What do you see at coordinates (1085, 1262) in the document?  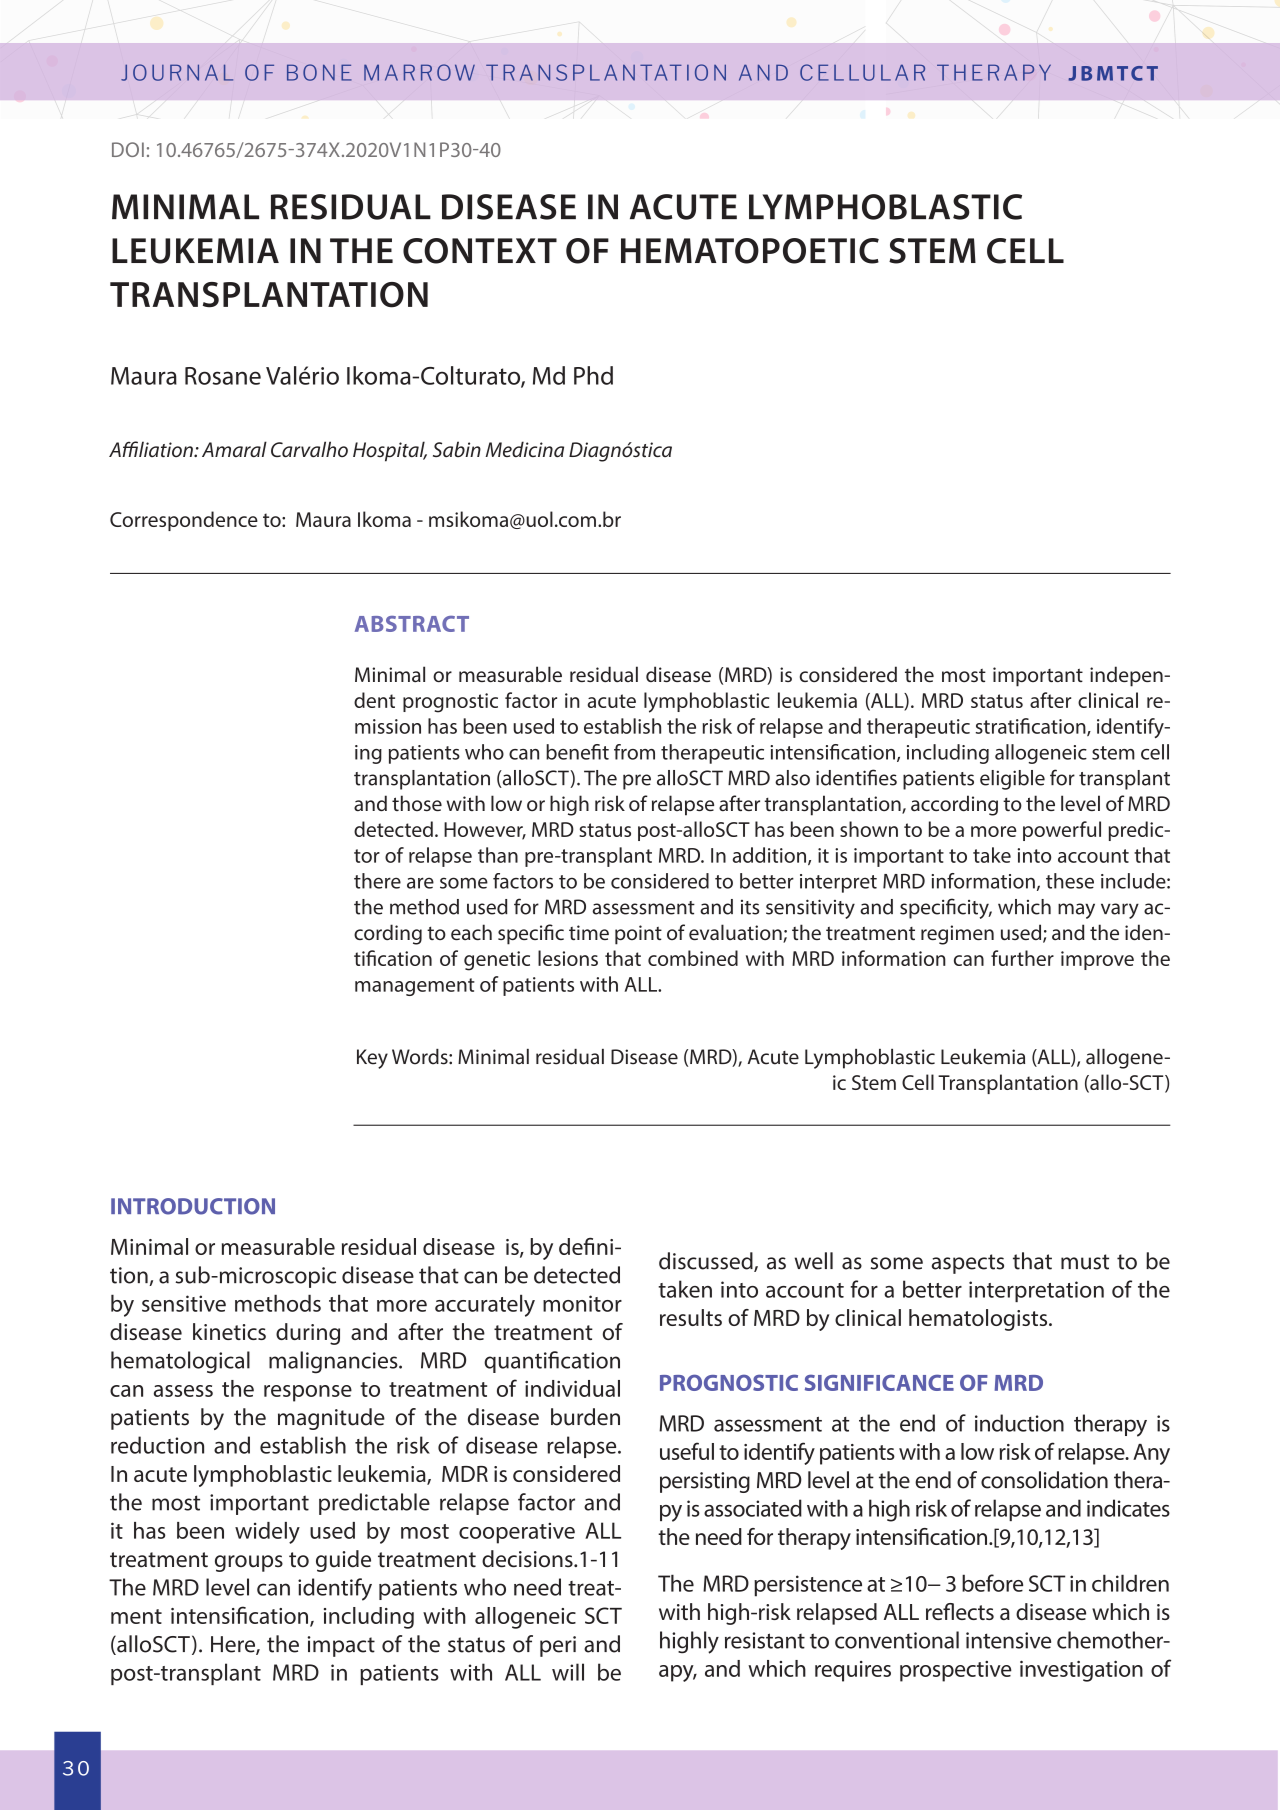 I see `must` at bounding box center [1085, 1262].
